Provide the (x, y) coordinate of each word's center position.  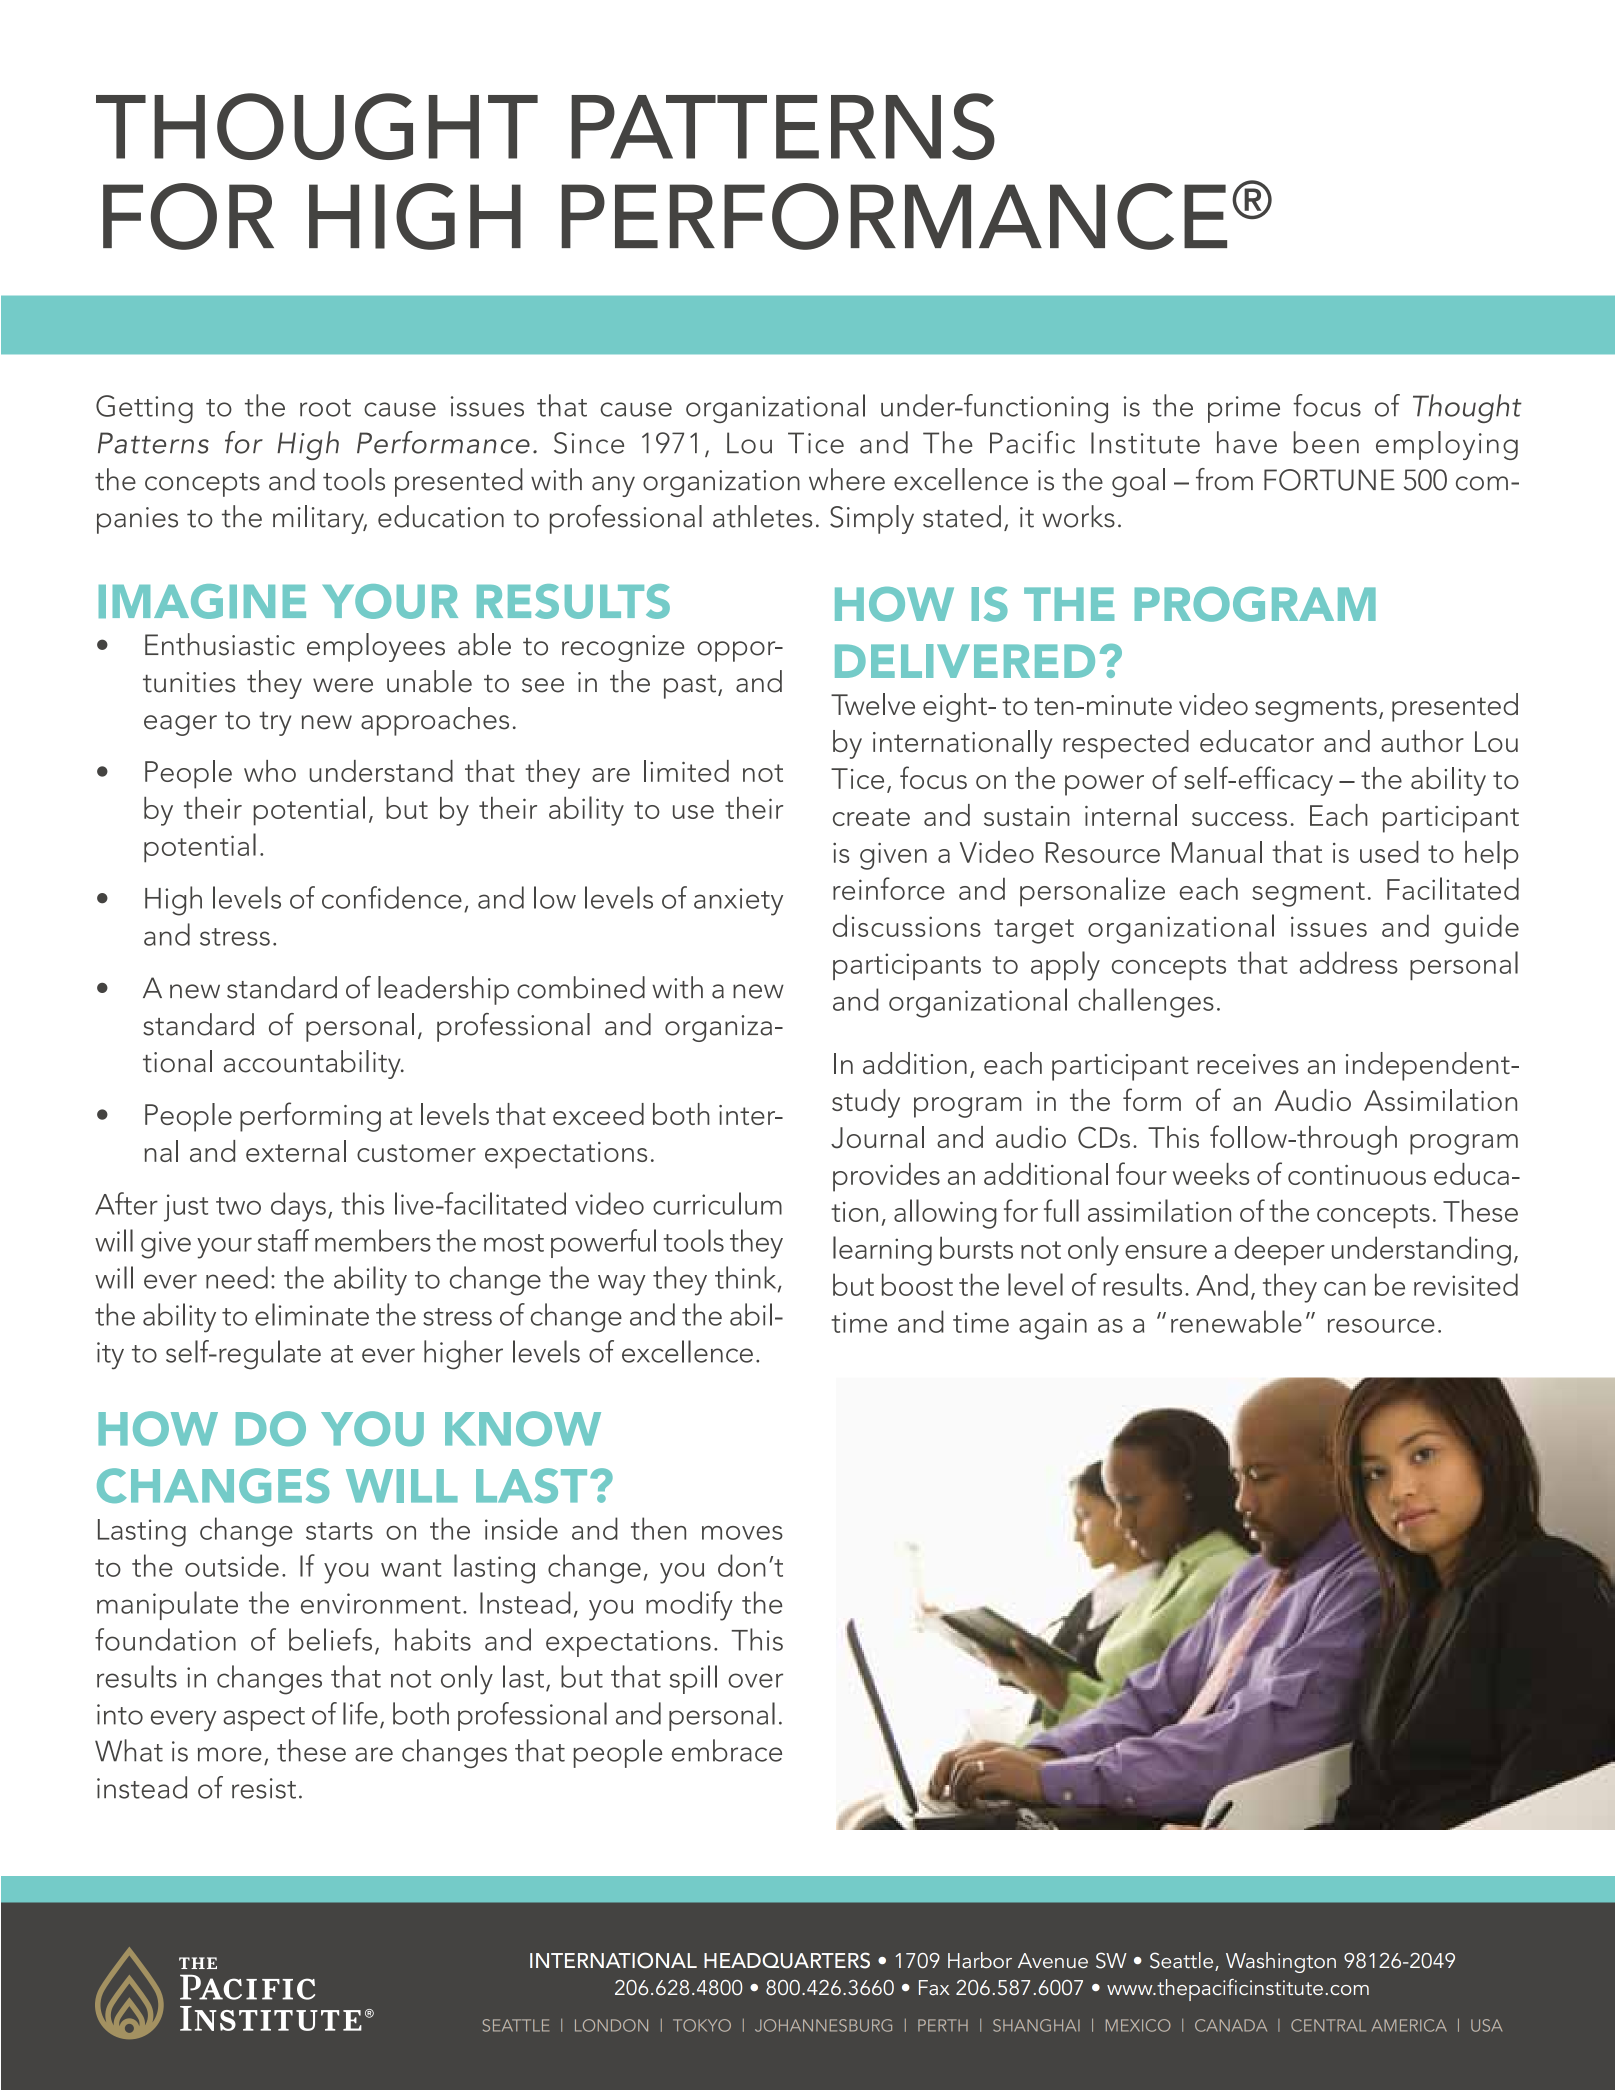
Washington (1281, 1962)
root (325, 408)
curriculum (717, 1203)
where (847, 479)
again (1053, 1326)
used (1389, 852)
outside (232, 1565)
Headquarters (787, 1960)
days (298, 1207)
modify (689, 1606)
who (270, 771)
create (871, 817)
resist (264, 1788)
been (1326, 442)
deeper (1279, 1251)
